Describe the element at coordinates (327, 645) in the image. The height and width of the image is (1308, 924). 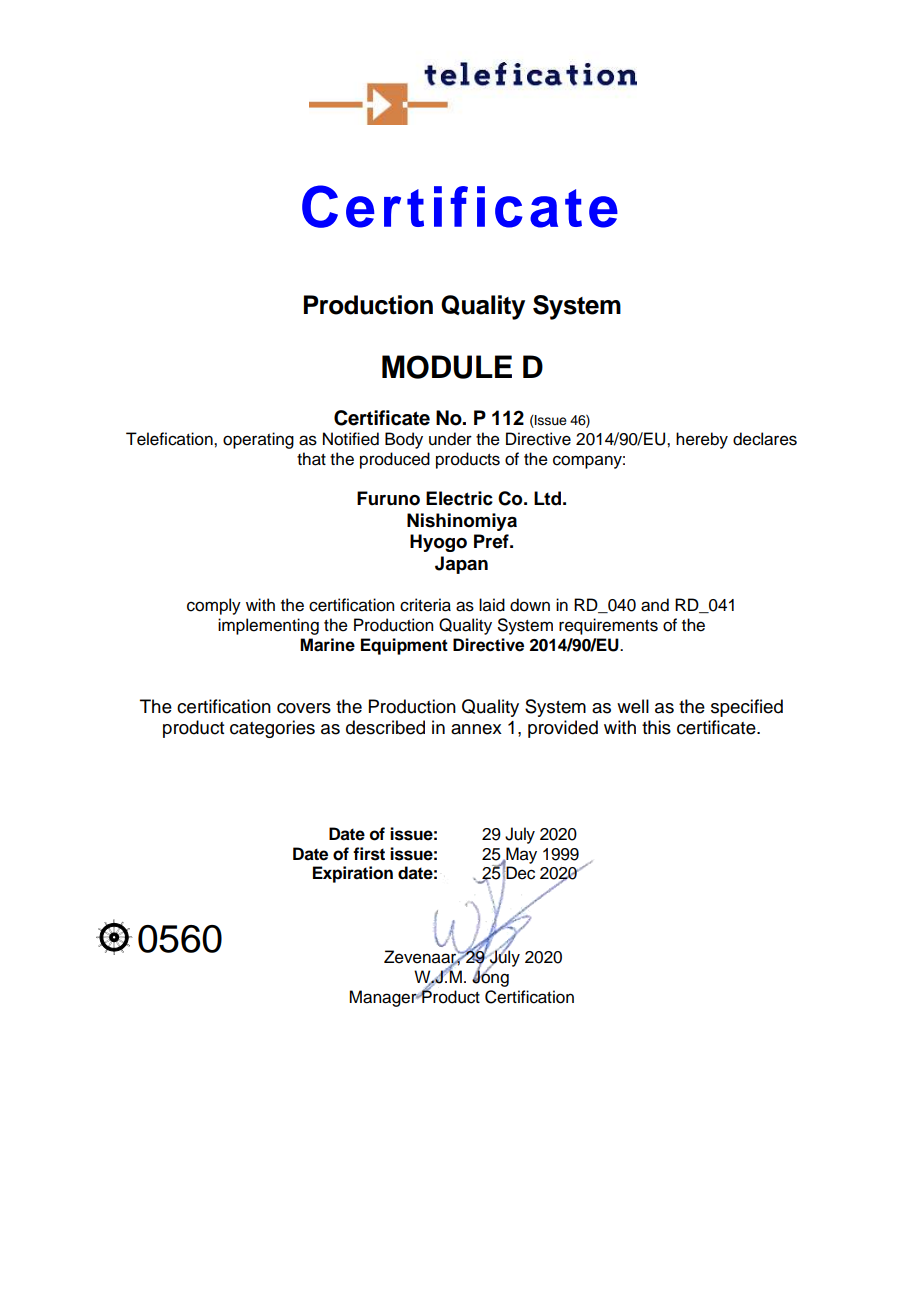
I see `Marine` at that location.
